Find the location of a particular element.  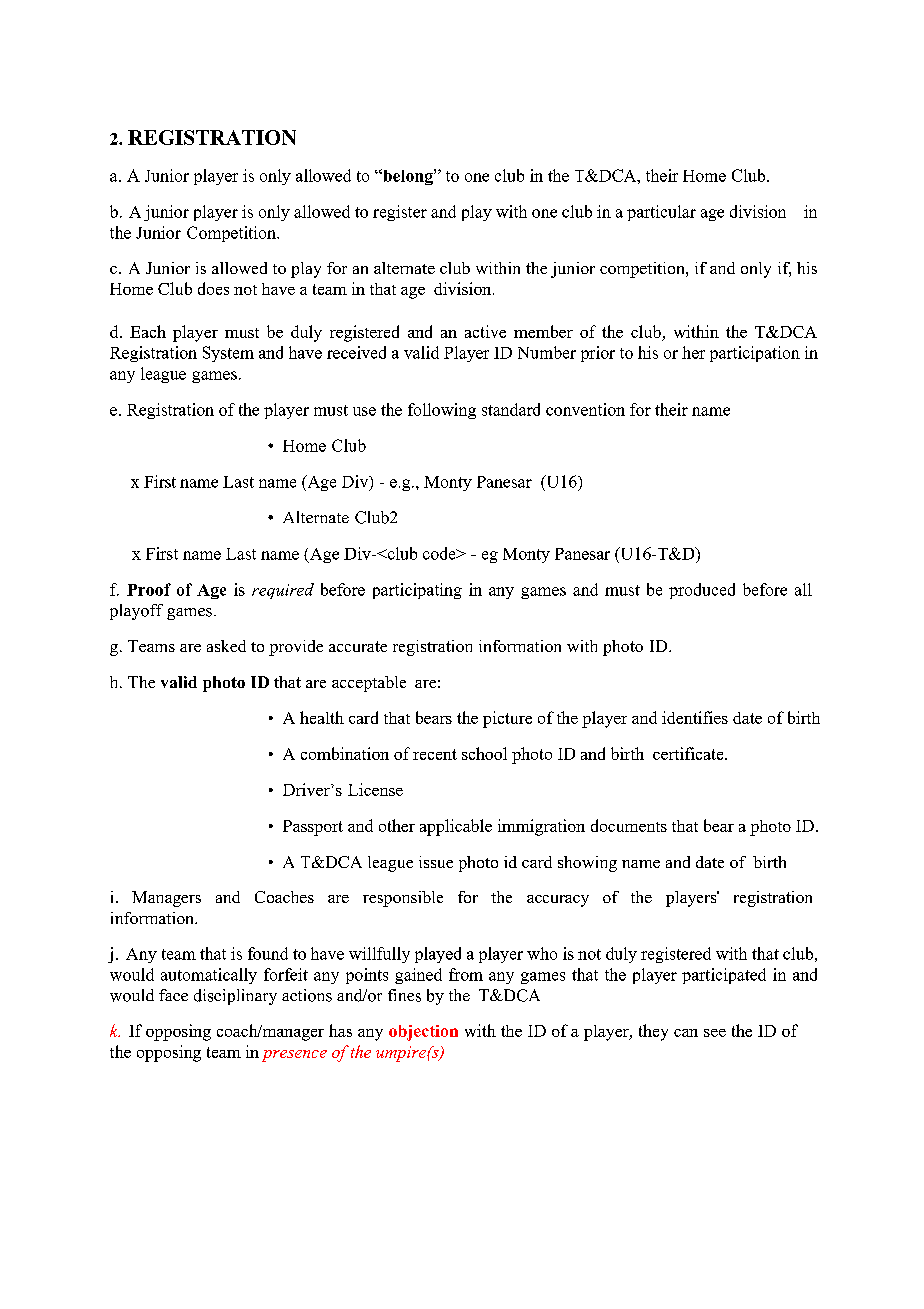

participating is located at coordinates (417, 591).
